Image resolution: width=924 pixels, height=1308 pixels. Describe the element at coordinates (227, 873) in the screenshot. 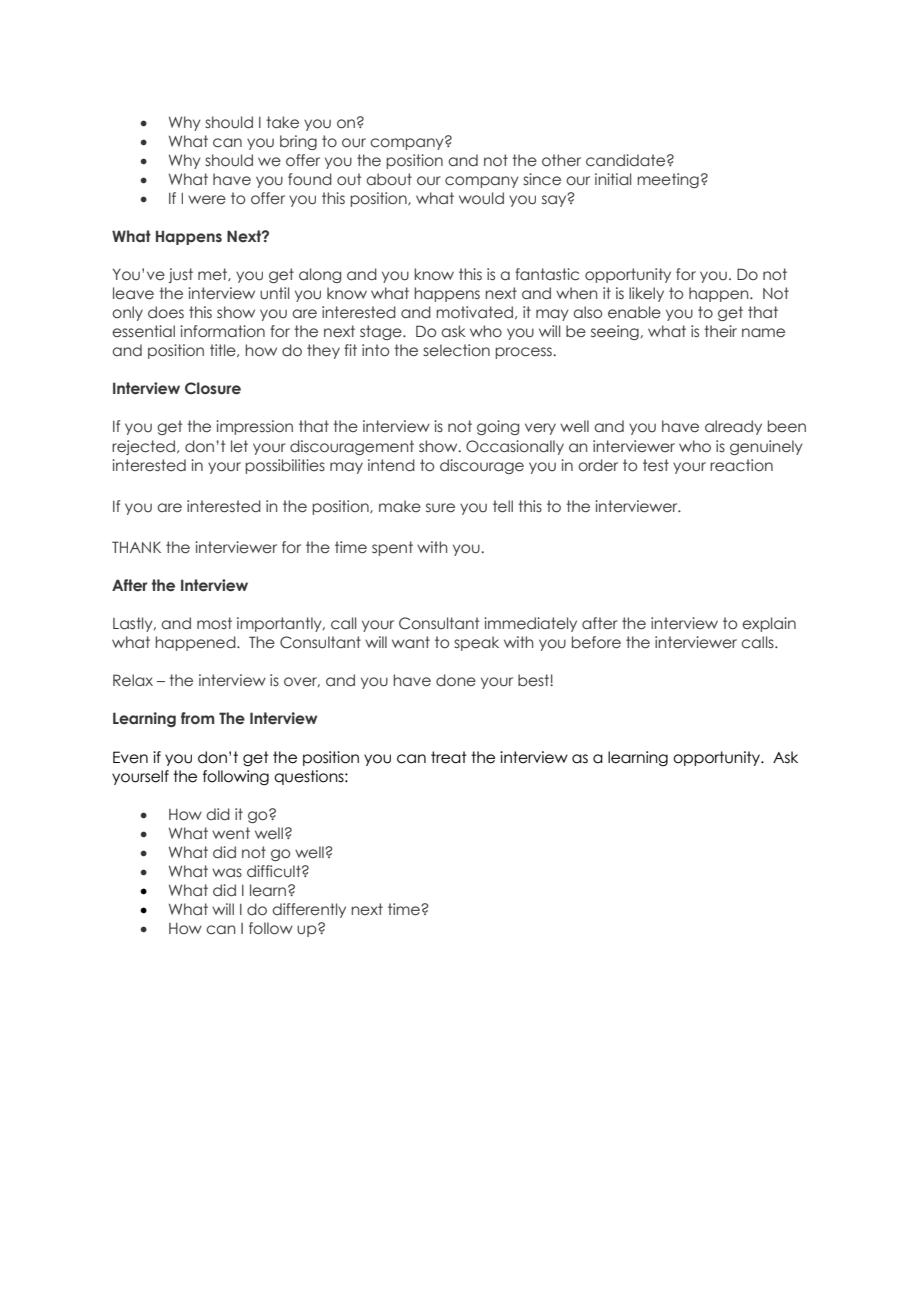

I see `was` at that location.
